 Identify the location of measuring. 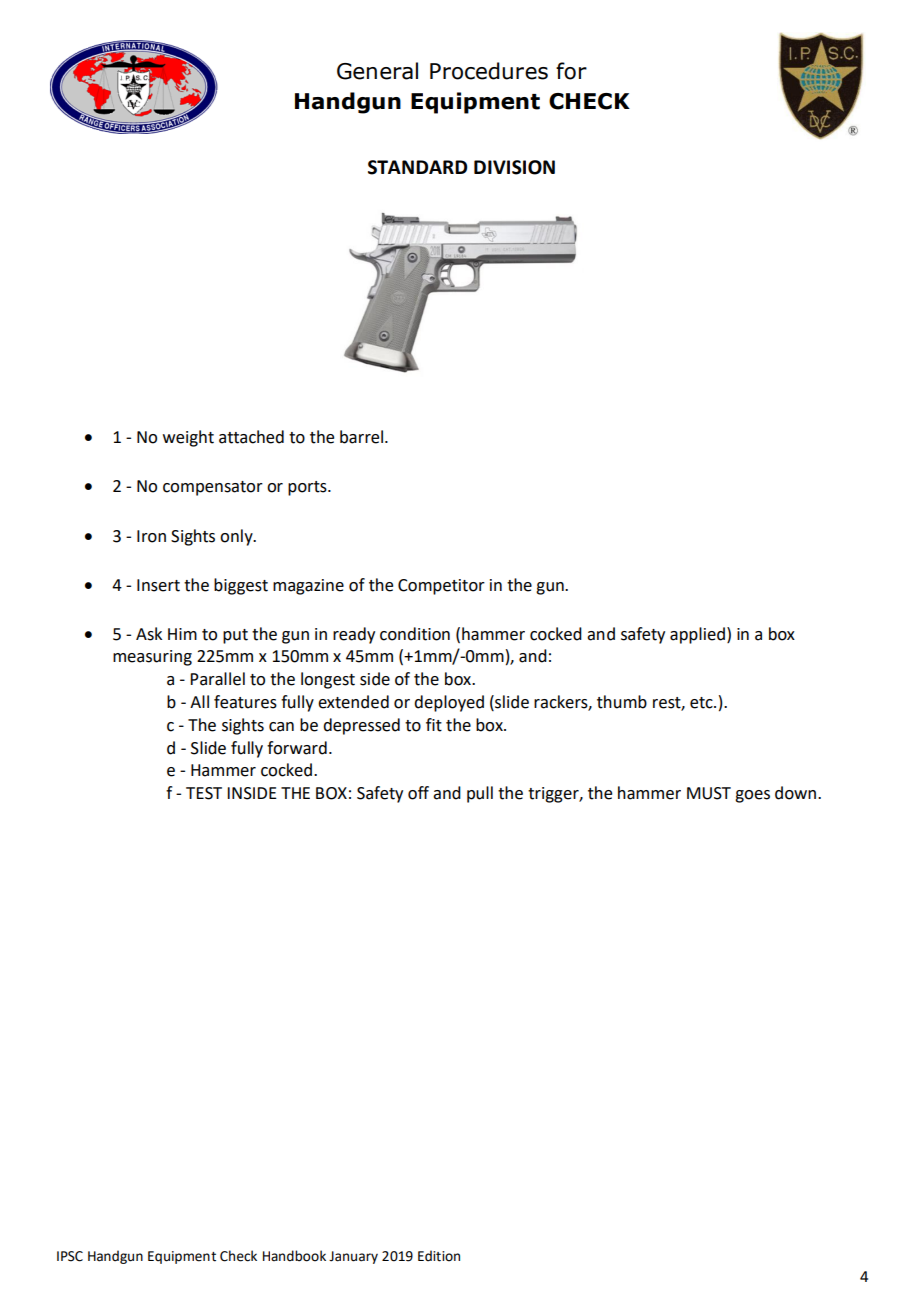
(152, 658).
